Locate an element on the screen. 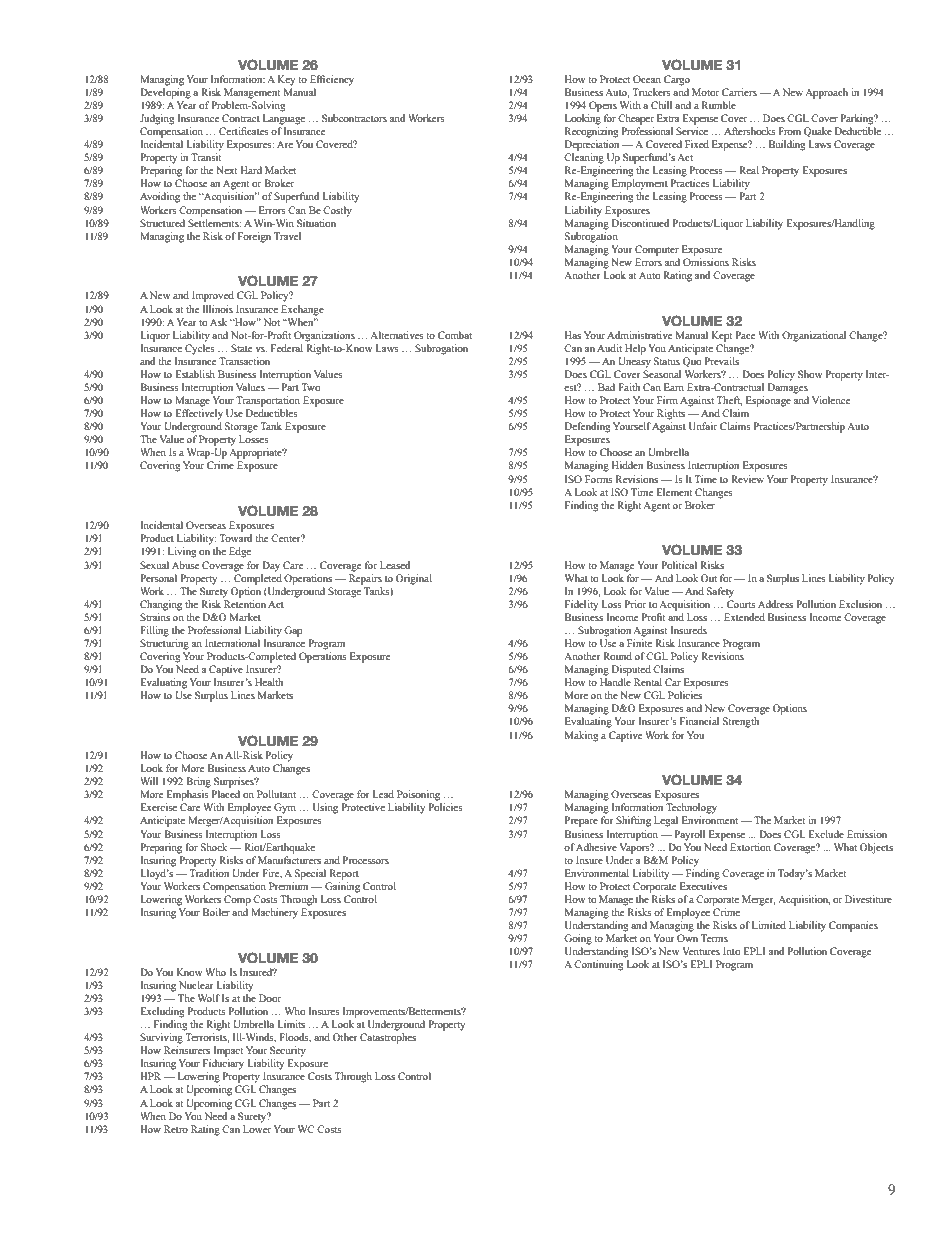  Recognizing is located at coordinates (592, 132).
